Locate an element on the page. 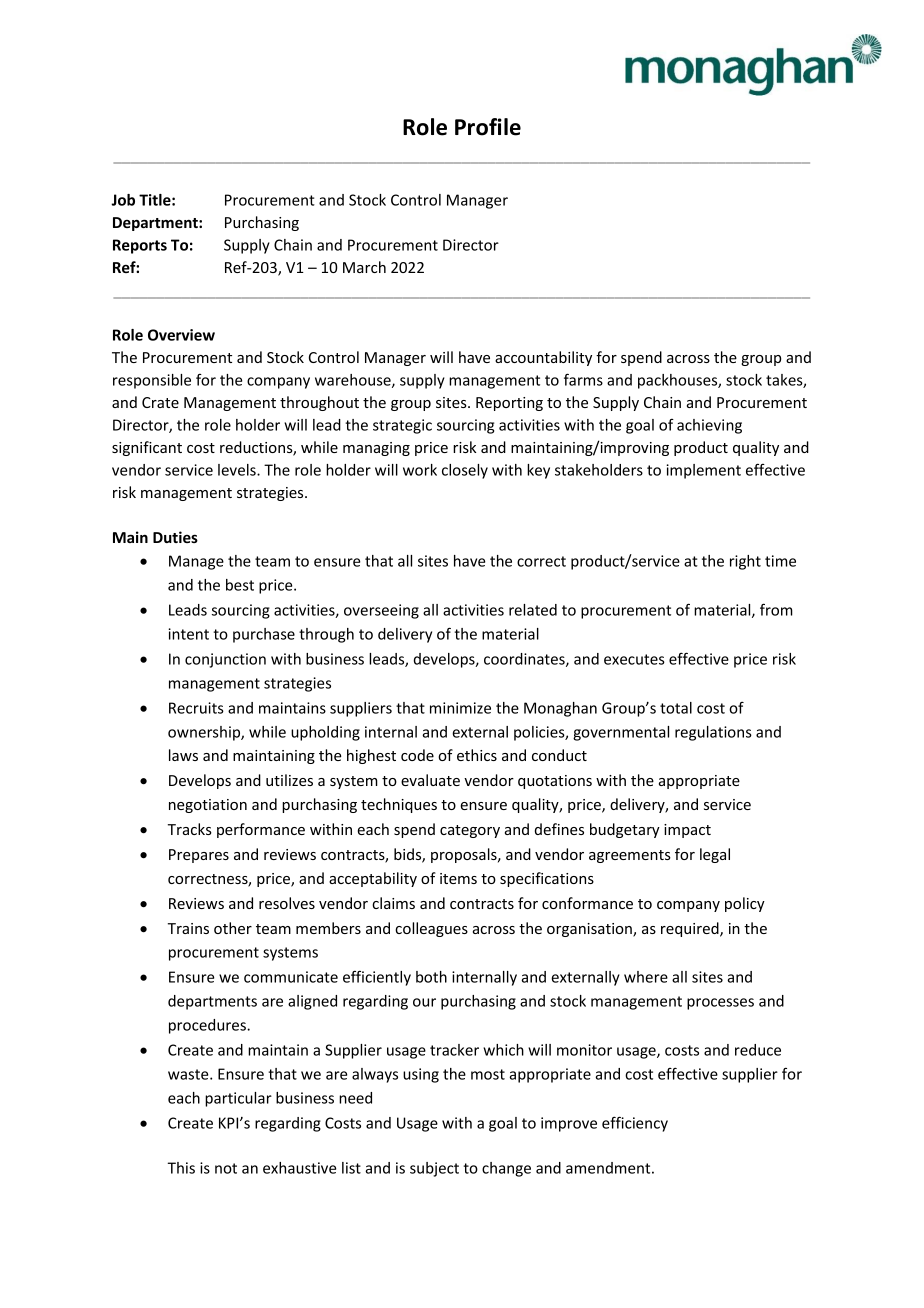 The width and height of the image is (924, 1308). Job is located at coordinates (123, 200).
